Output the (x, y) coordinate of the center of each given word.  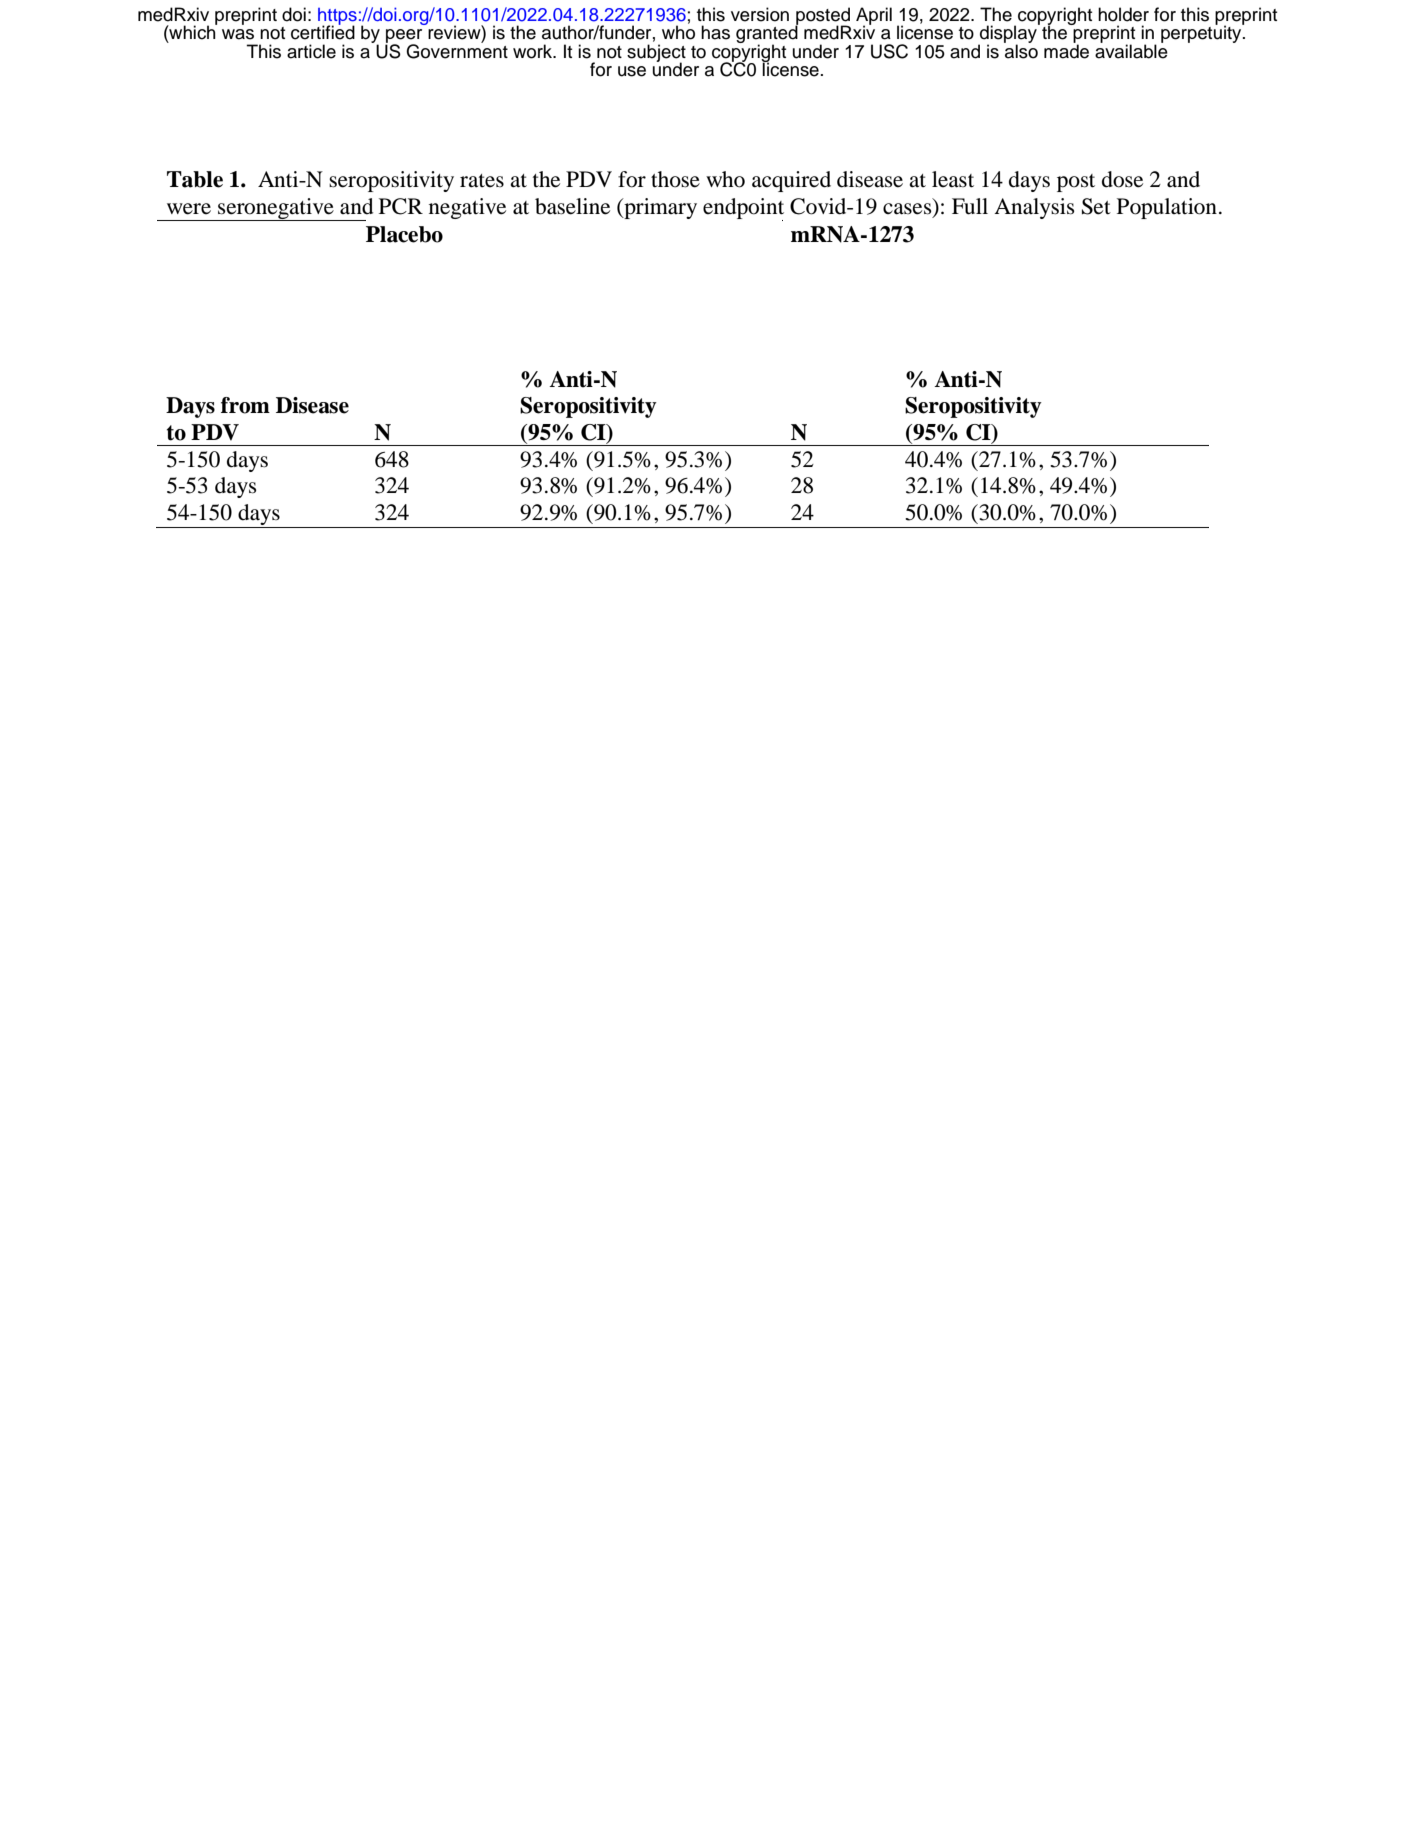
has (715, 32)
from (245, 405)
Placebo (404, 234)
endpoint (743, 209)
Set (1096, 206)
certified (323, 31)
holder (1123, 14)
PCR (401, 206)
